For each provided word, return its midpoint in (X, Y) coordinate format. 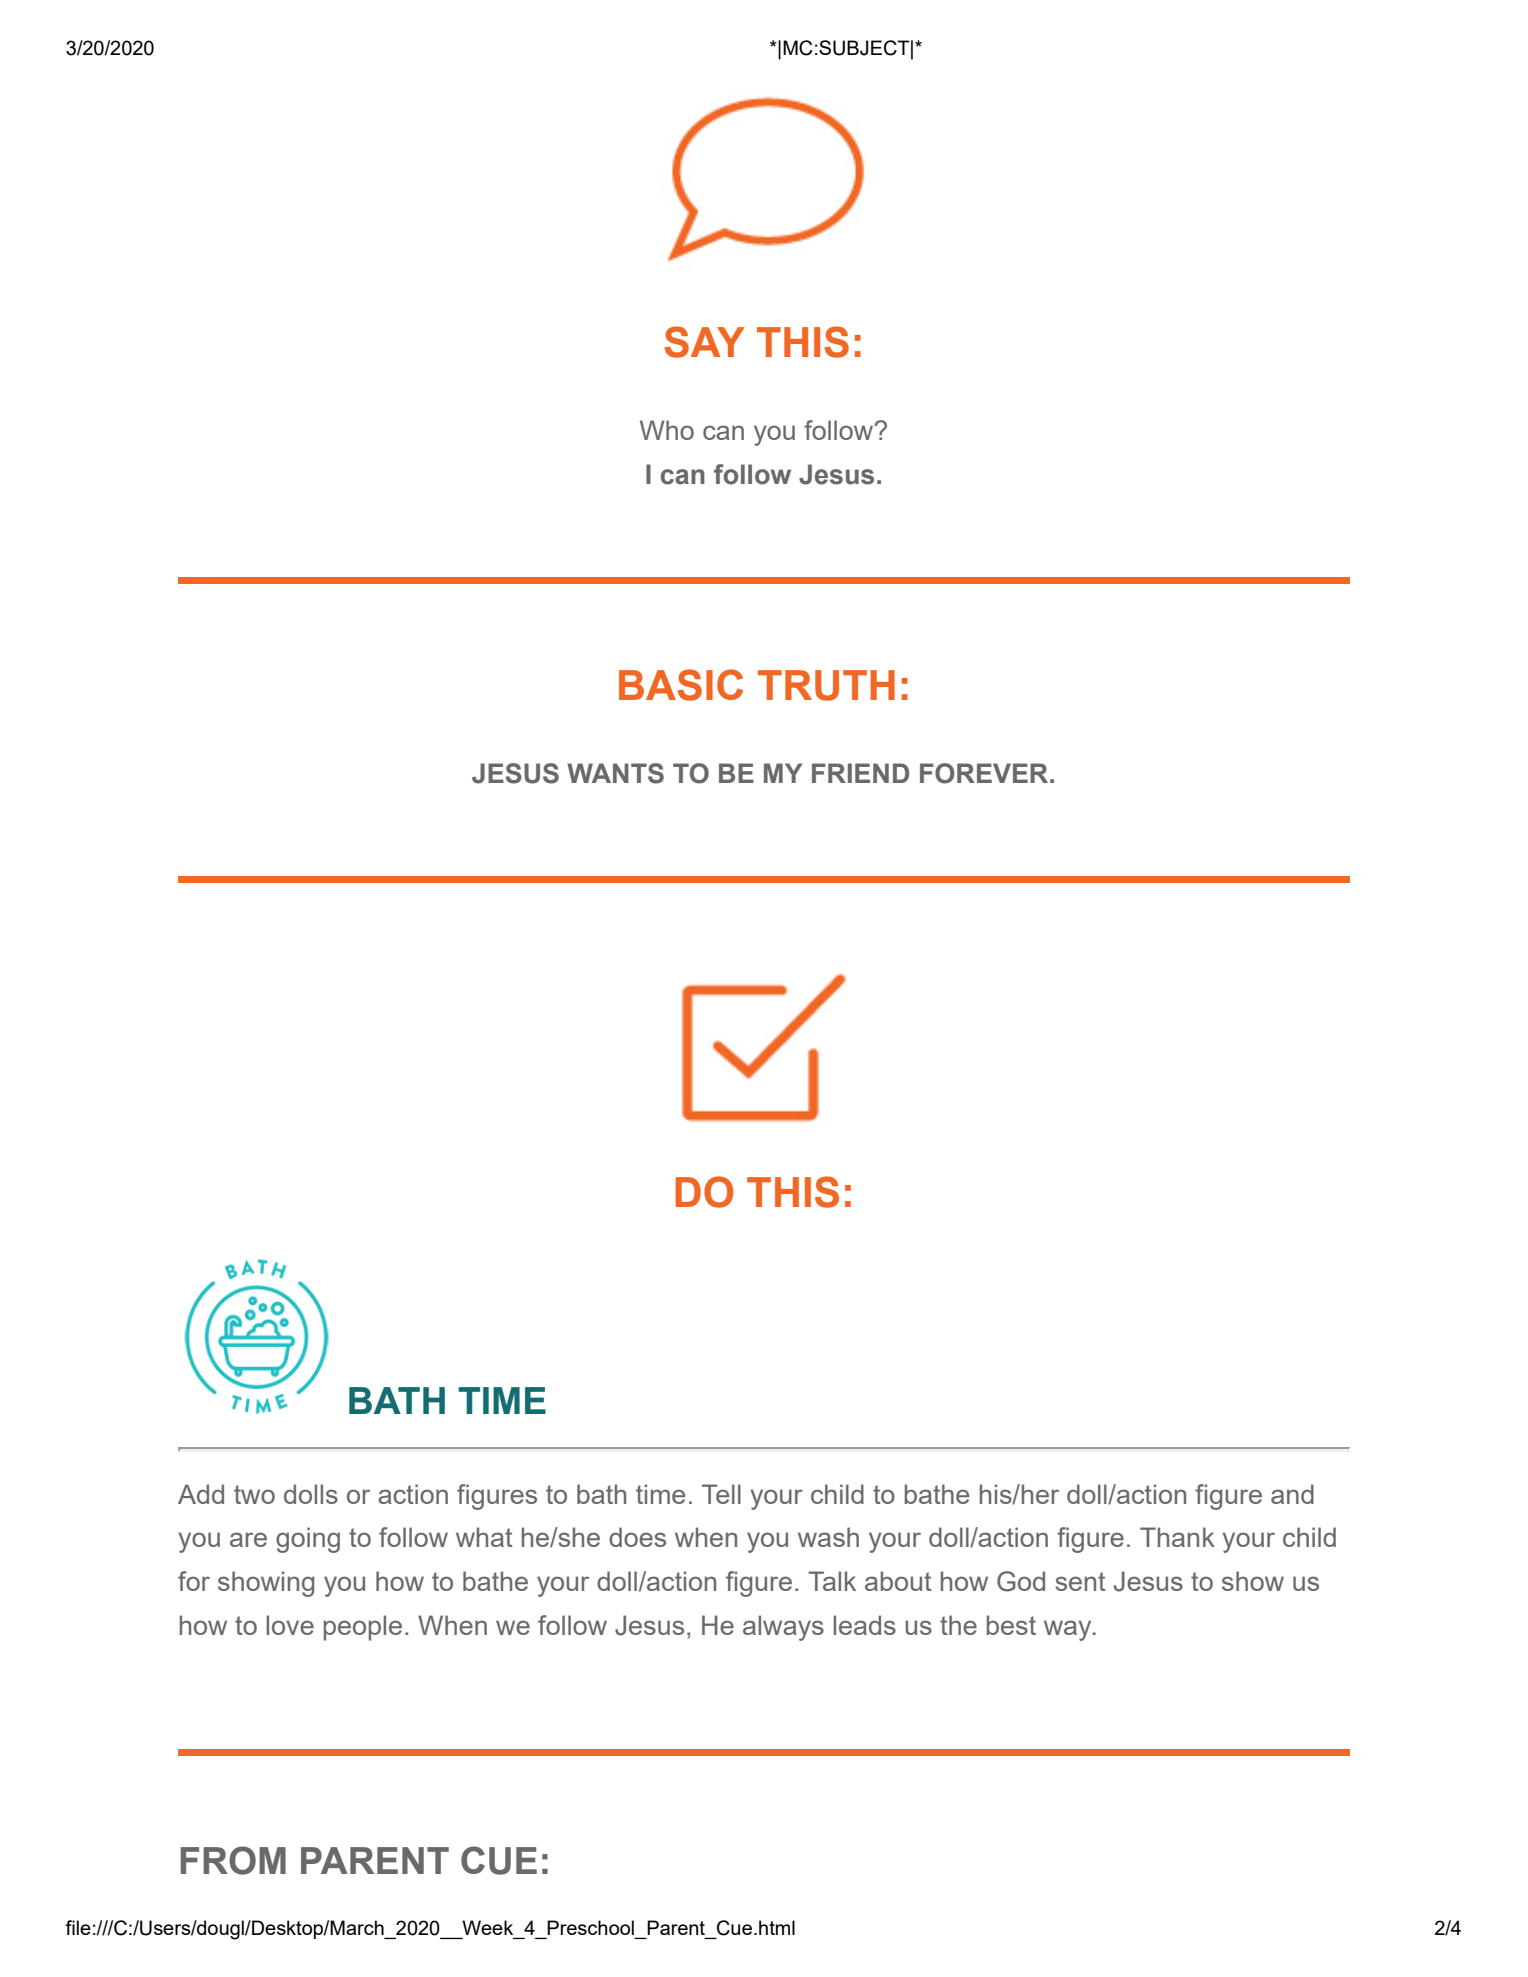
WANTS (615, 773)
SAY (704, 342)
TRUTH (826, 685)
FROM (233, 1860)
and (1292, 1494)
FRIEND (860, 773)
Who (667, 430)
